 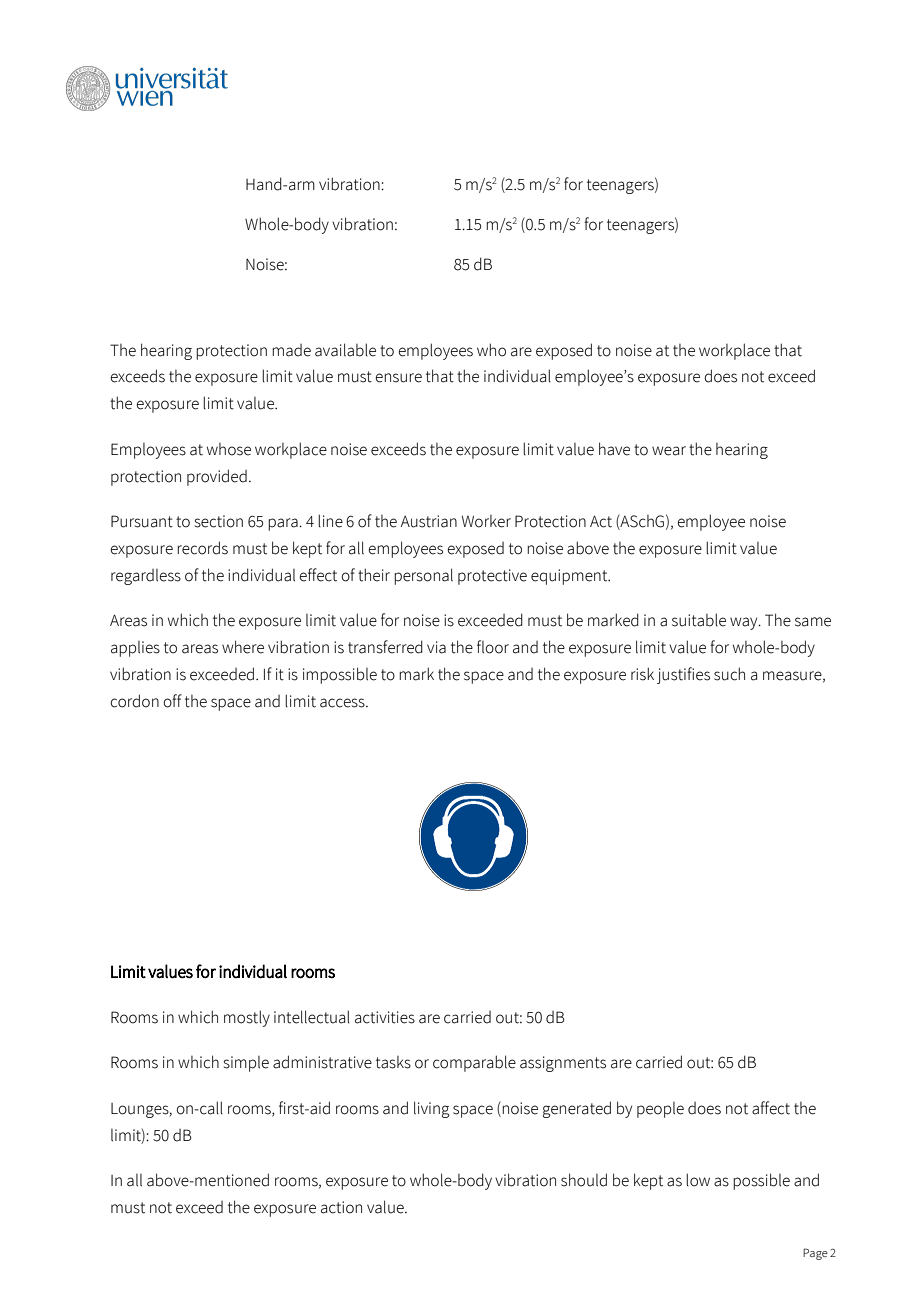 I want to click on affect, so click(x=771, y=1108).
